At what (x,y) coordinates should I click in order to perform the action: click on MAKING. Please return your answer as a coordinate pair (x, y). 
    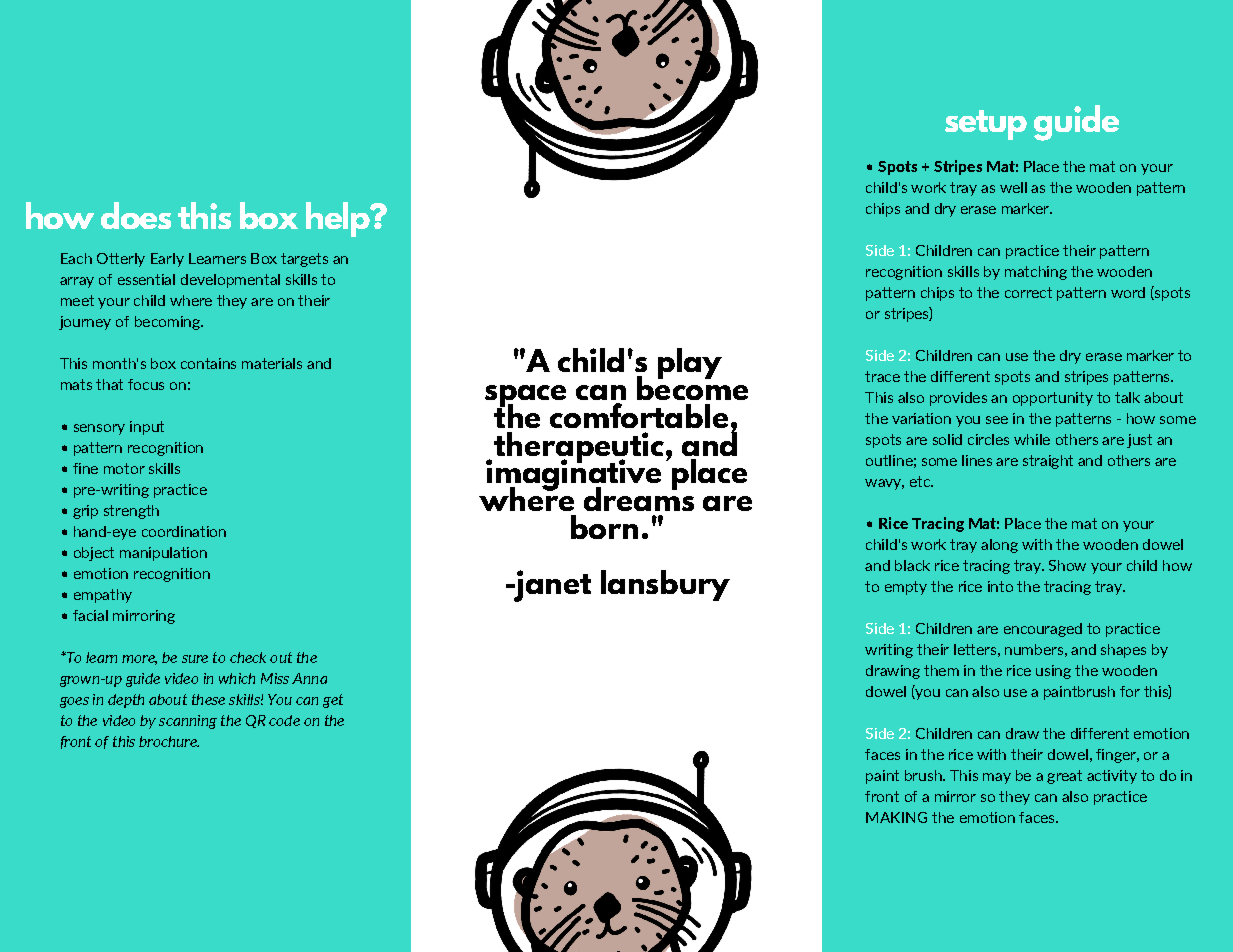
    Looking at the image, I should click on (896, 817).
